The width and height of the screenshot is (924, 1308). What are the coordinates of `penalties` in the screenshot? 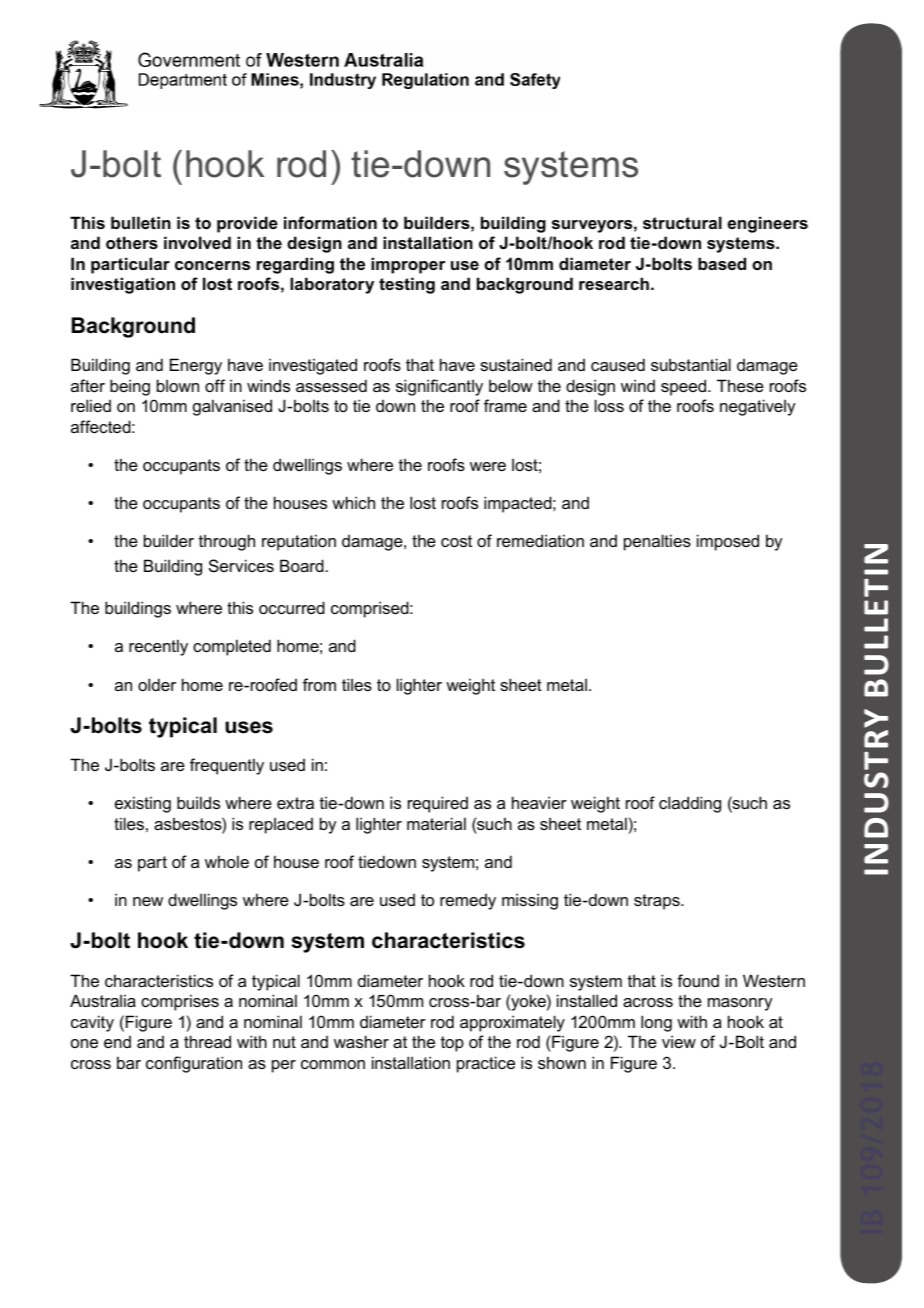 It's located at (657, 542).
